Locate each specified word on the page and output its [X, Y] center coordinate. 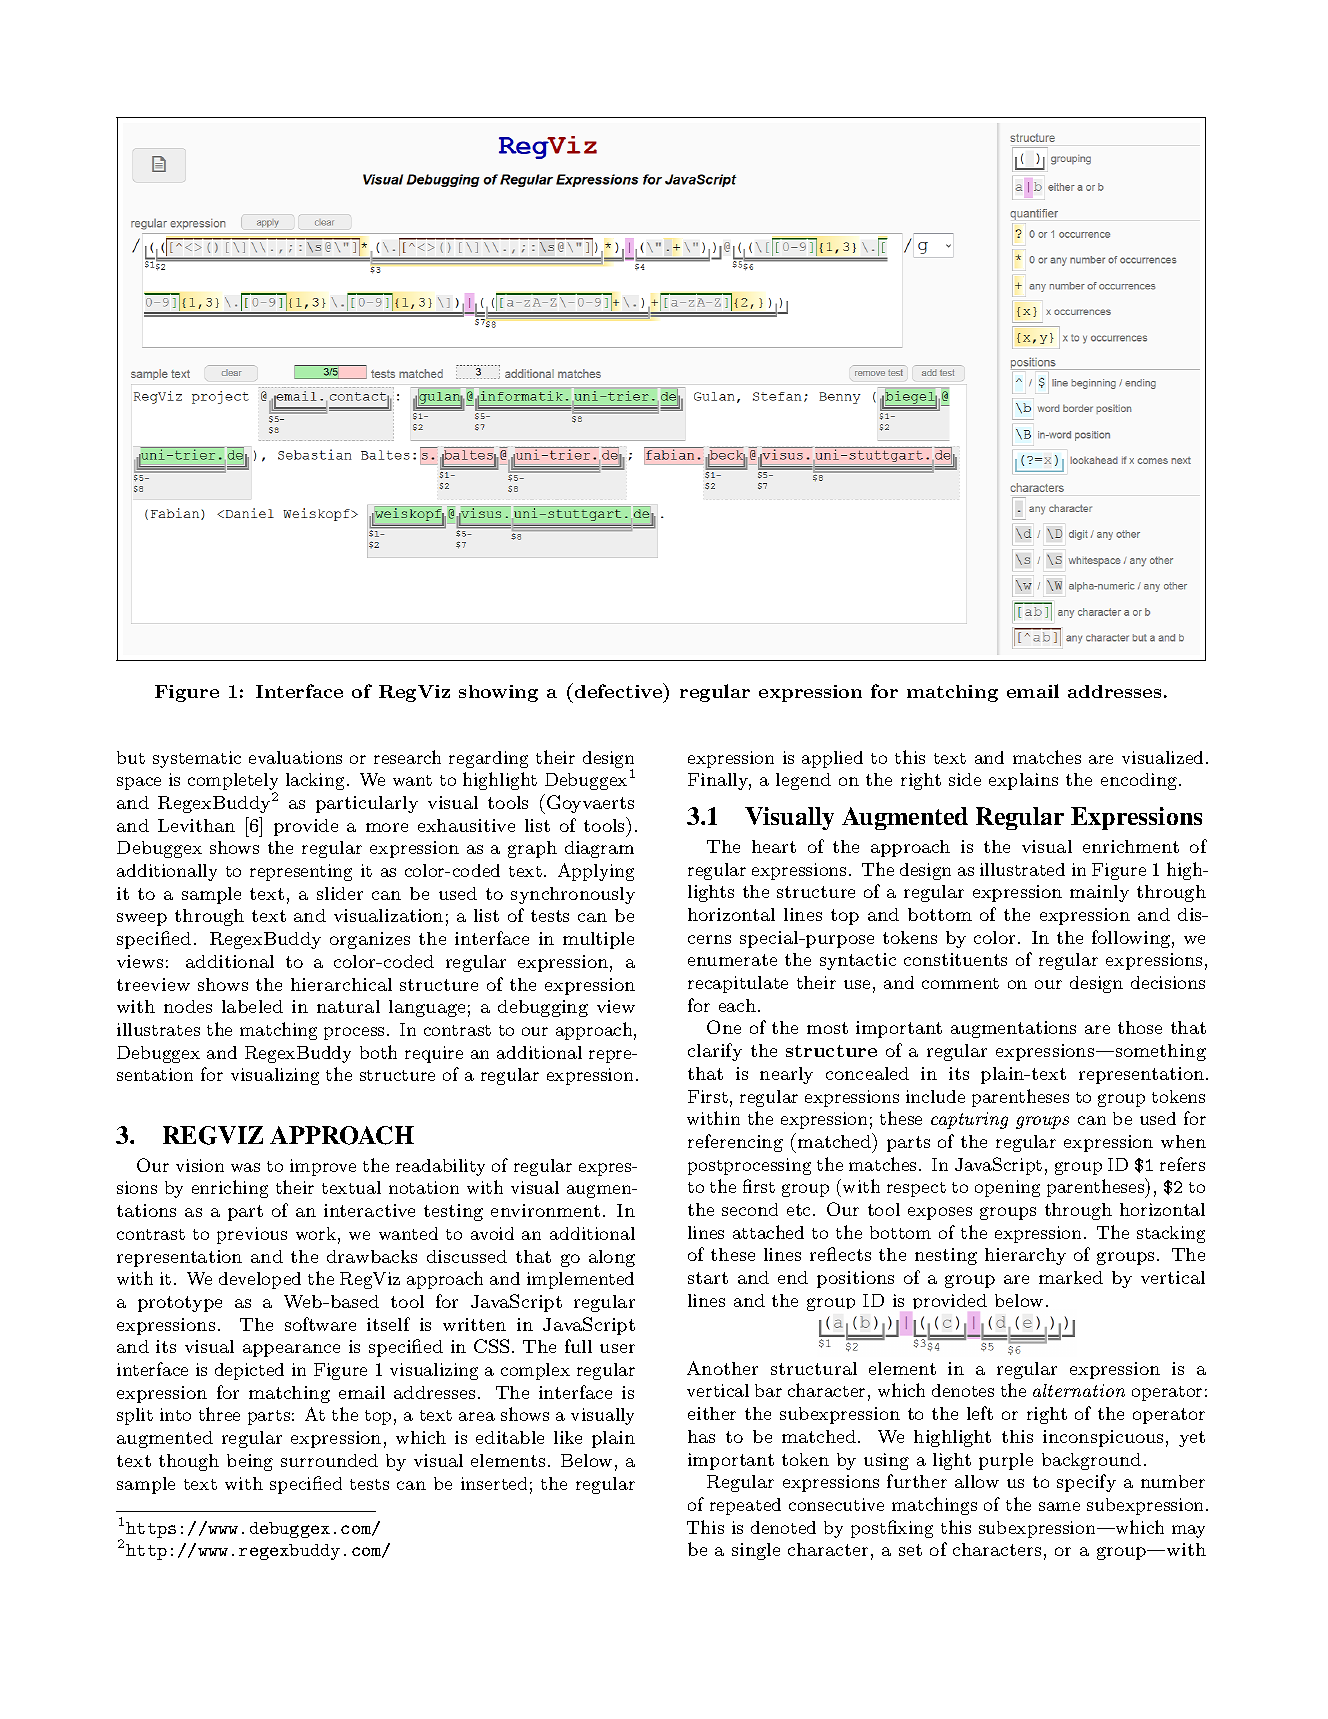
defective [618, 690]
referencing [735, 1143]
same [1059, 1506]
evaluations [295, 757]
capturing [969, 1120]
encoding [1139, 781]
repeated [745, 1506]
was [245, 1167]
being [250, 1462]
